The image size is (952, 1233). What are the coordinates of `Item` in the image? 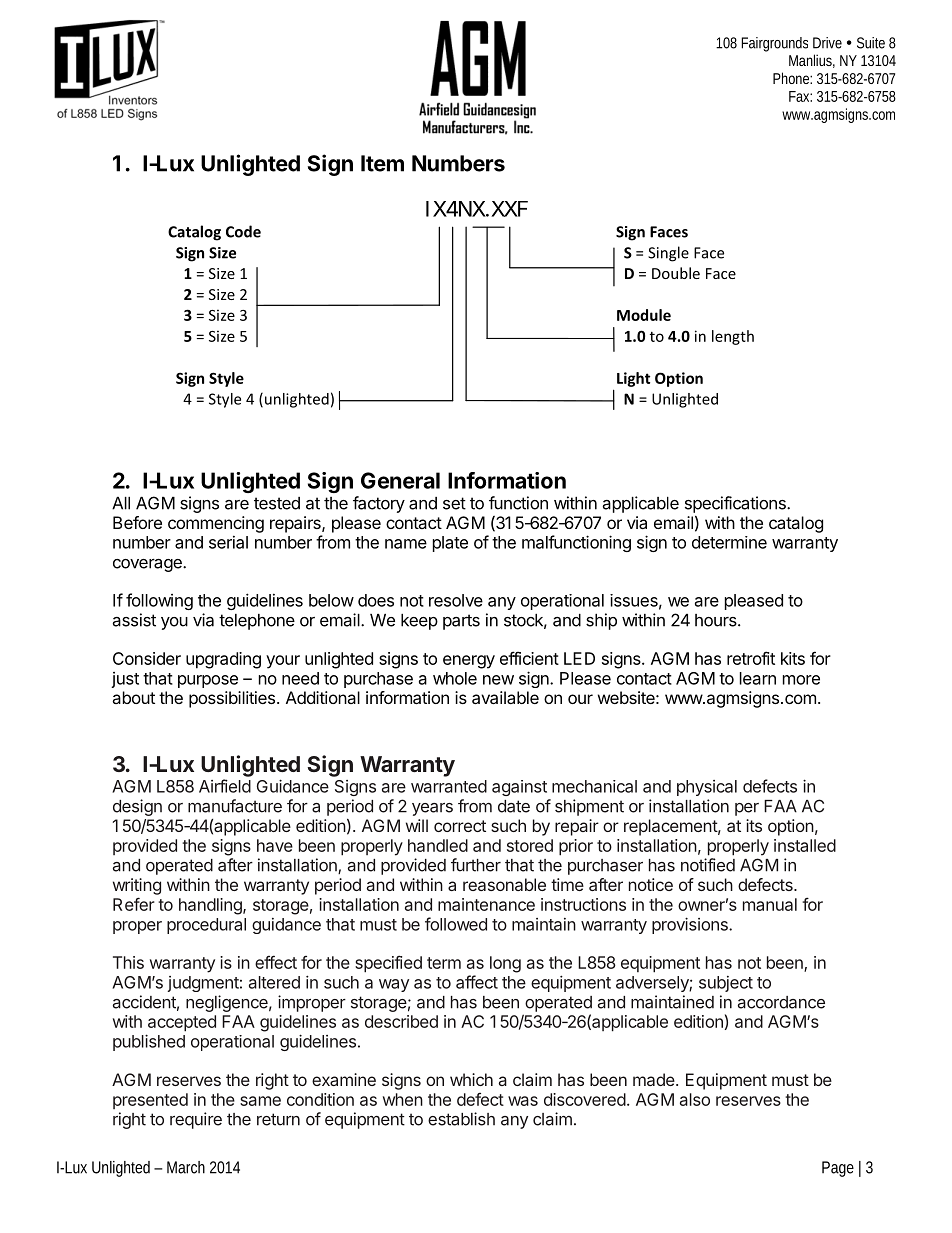 It's located at (382, 163).
